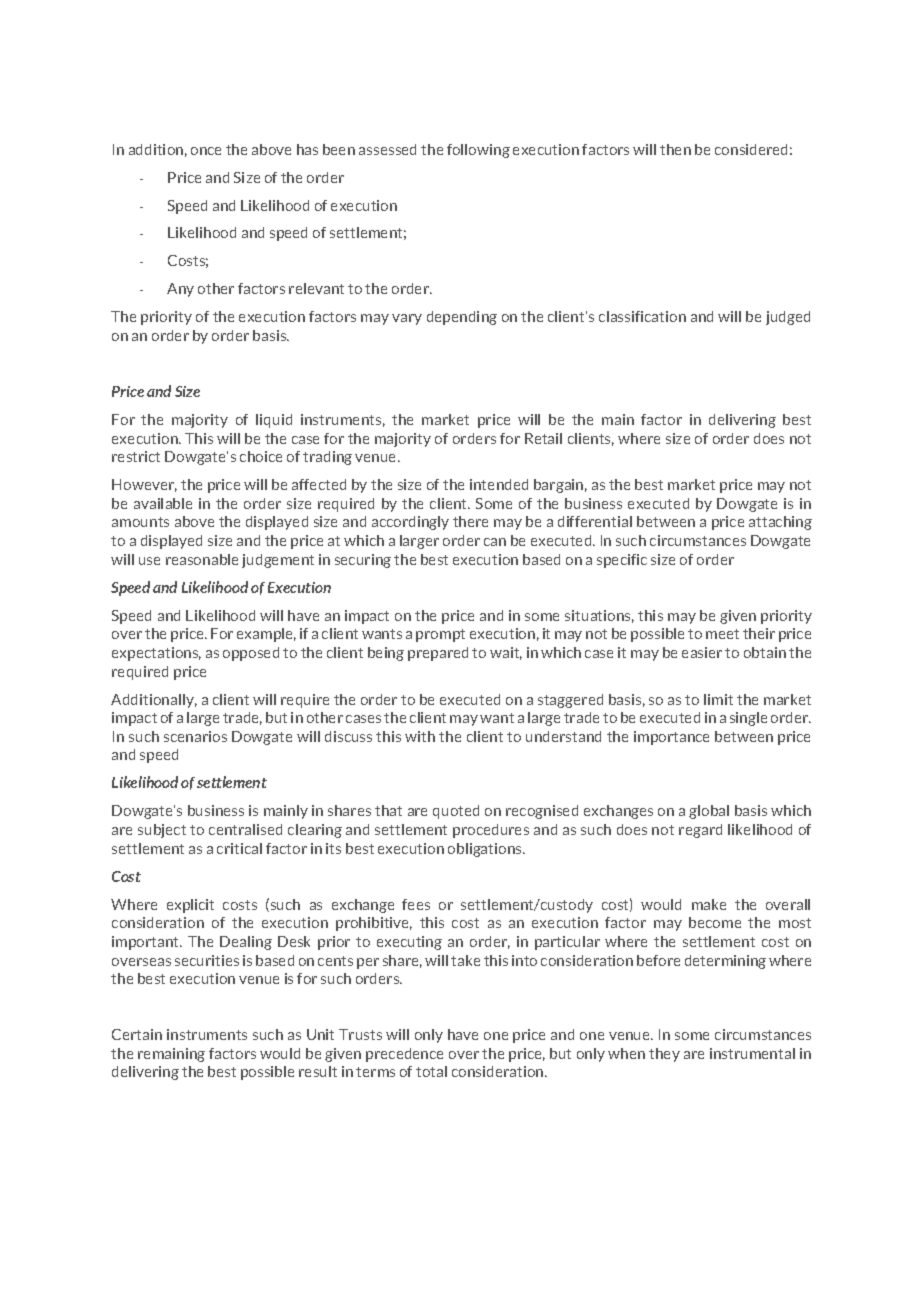 This screenshot has height=1308, width=924. I want to click on once, so click(206, 151).
